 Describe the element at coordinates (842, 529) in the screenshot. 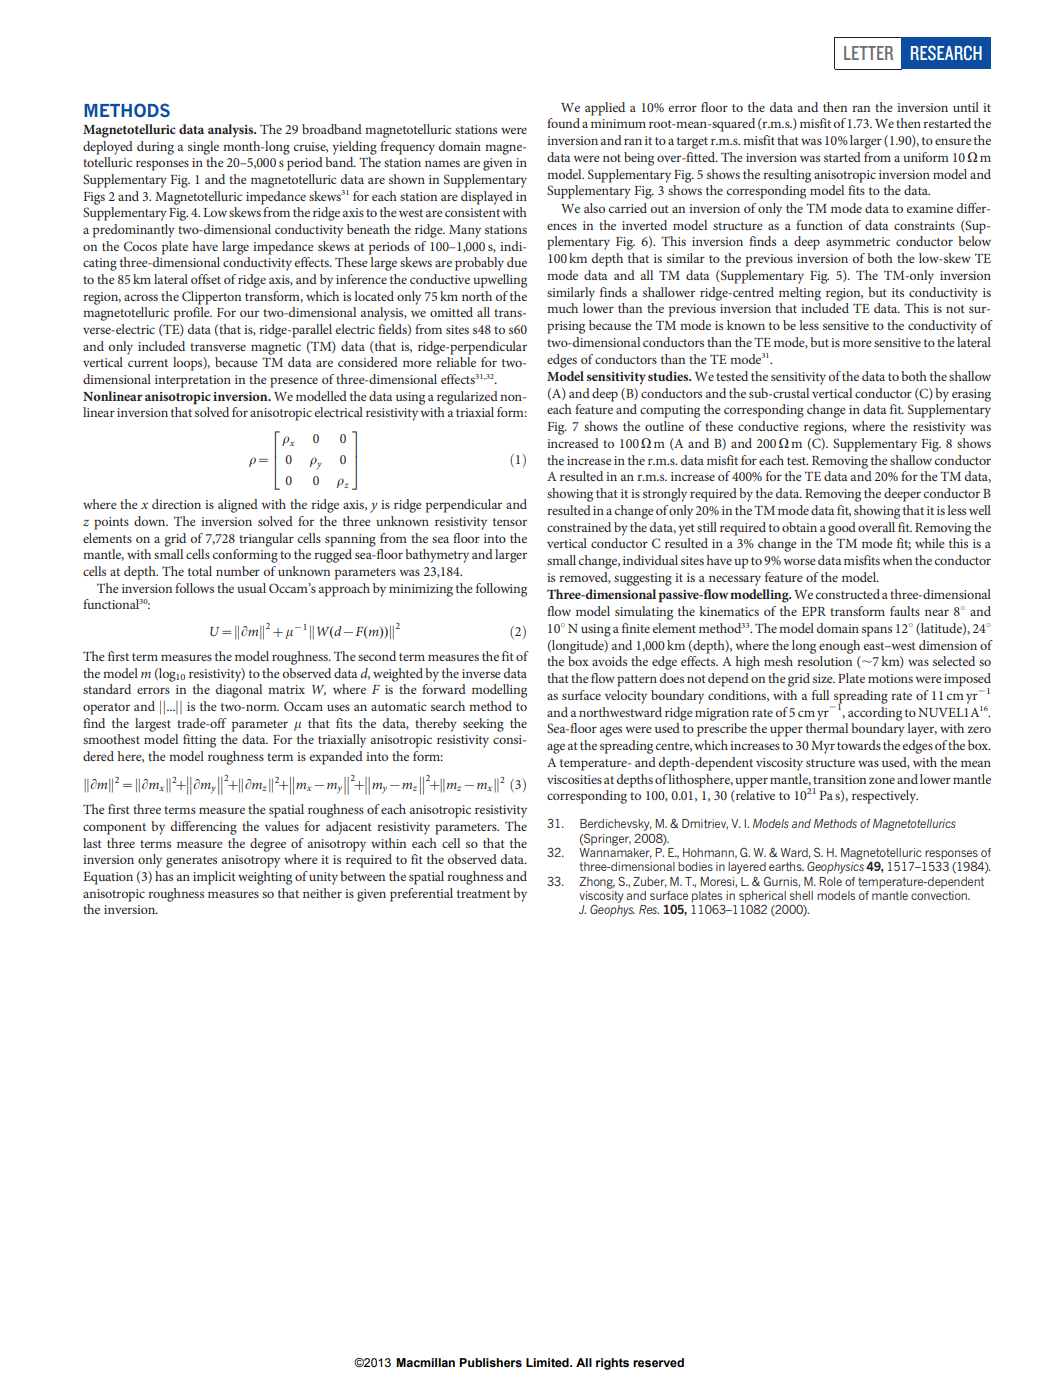

I see `good` at that location.
